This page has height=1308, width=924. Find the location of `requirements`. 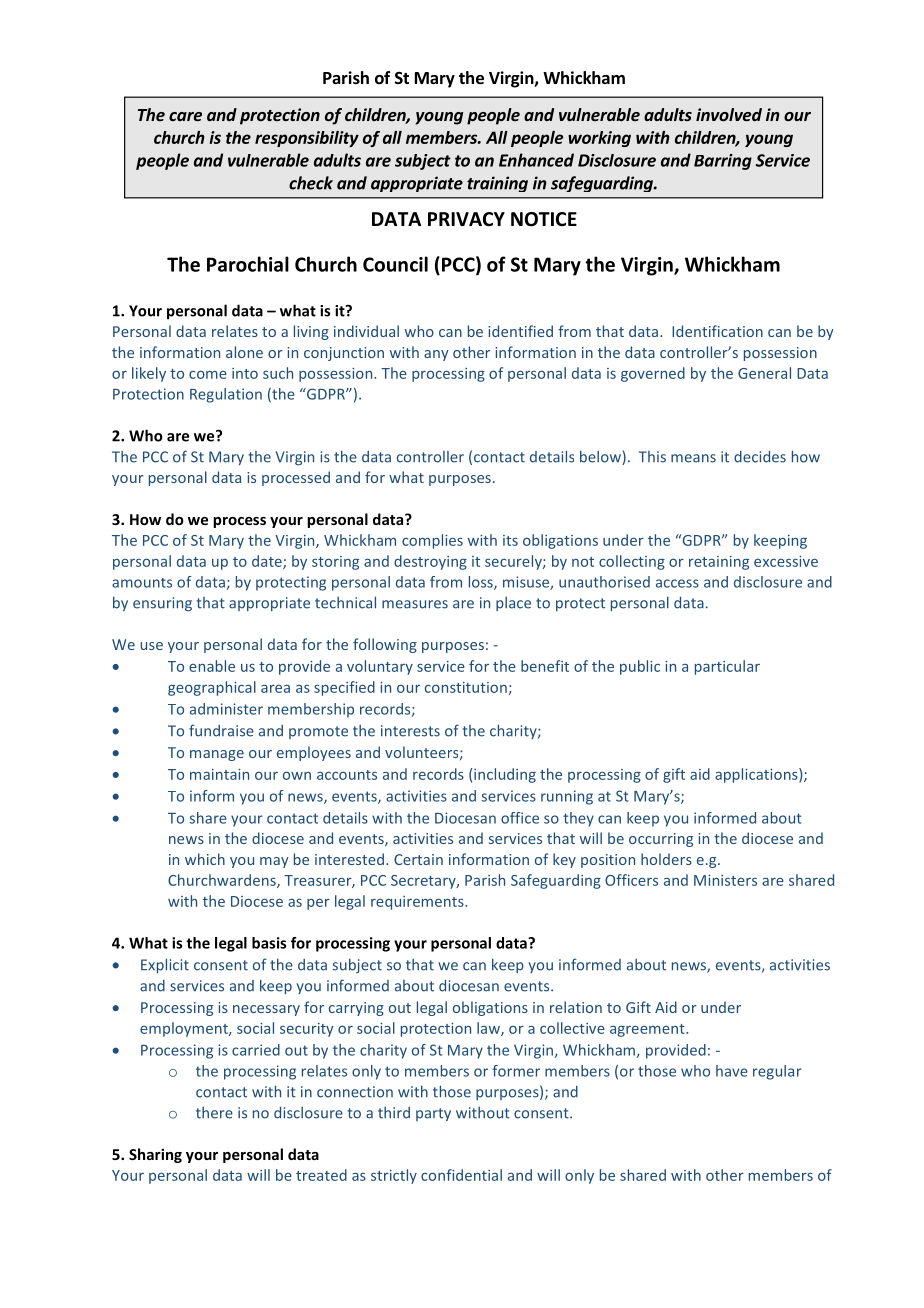

requirements is located at coordinates (418, 903).
